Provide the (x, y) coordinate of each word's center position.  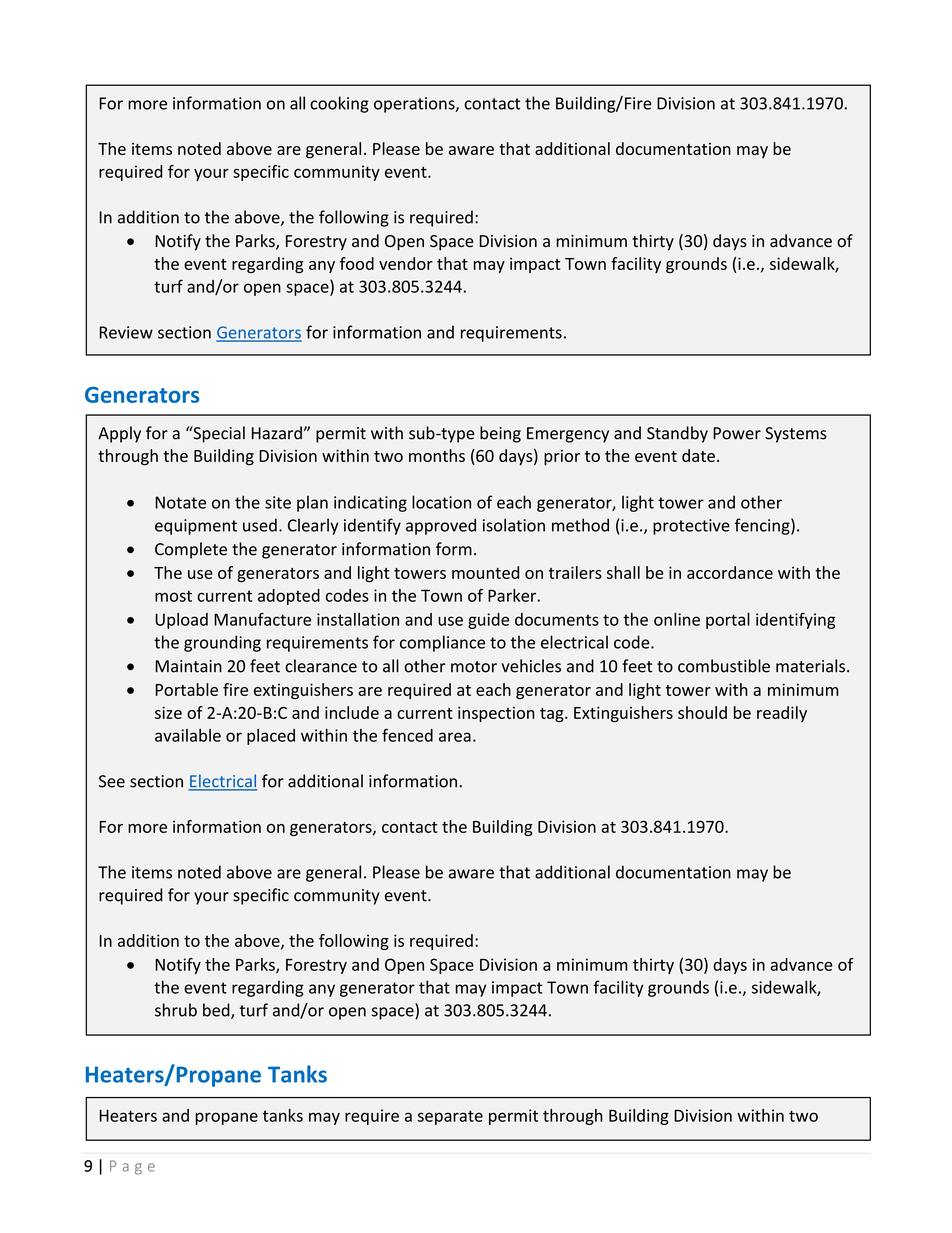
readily (782, 714)
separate (450, 1117)
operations (415, 105)
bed (217, 1011)
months (437, 455)
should (702, 712)
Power (737, 433)
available (188, 735)
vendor (406, 263)
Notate (180, 502)
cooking (339, 104)
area (455, 737)
